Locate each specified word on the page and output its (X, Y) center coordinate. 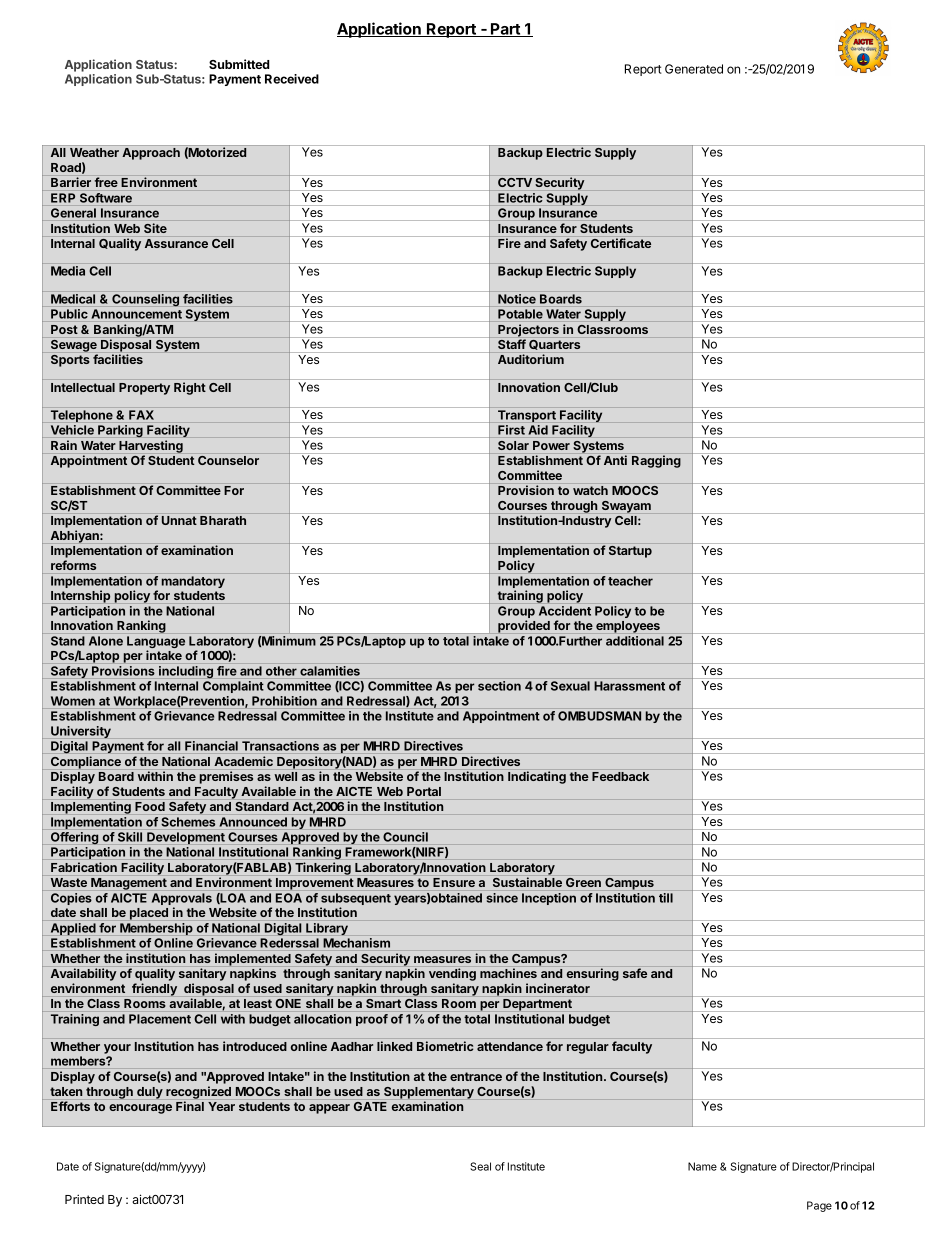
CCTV (515, 182)
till (666, 898)
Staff (512, 344)
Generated (694, 69)
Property (144, 389)
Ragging (656, 461)
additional (635, 641)
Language (156, 643)
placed (149, 914)
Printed (84, 1199)
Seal (480, 1166)
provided (524, 626)
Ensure (454, 882)
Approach (151, 154)
